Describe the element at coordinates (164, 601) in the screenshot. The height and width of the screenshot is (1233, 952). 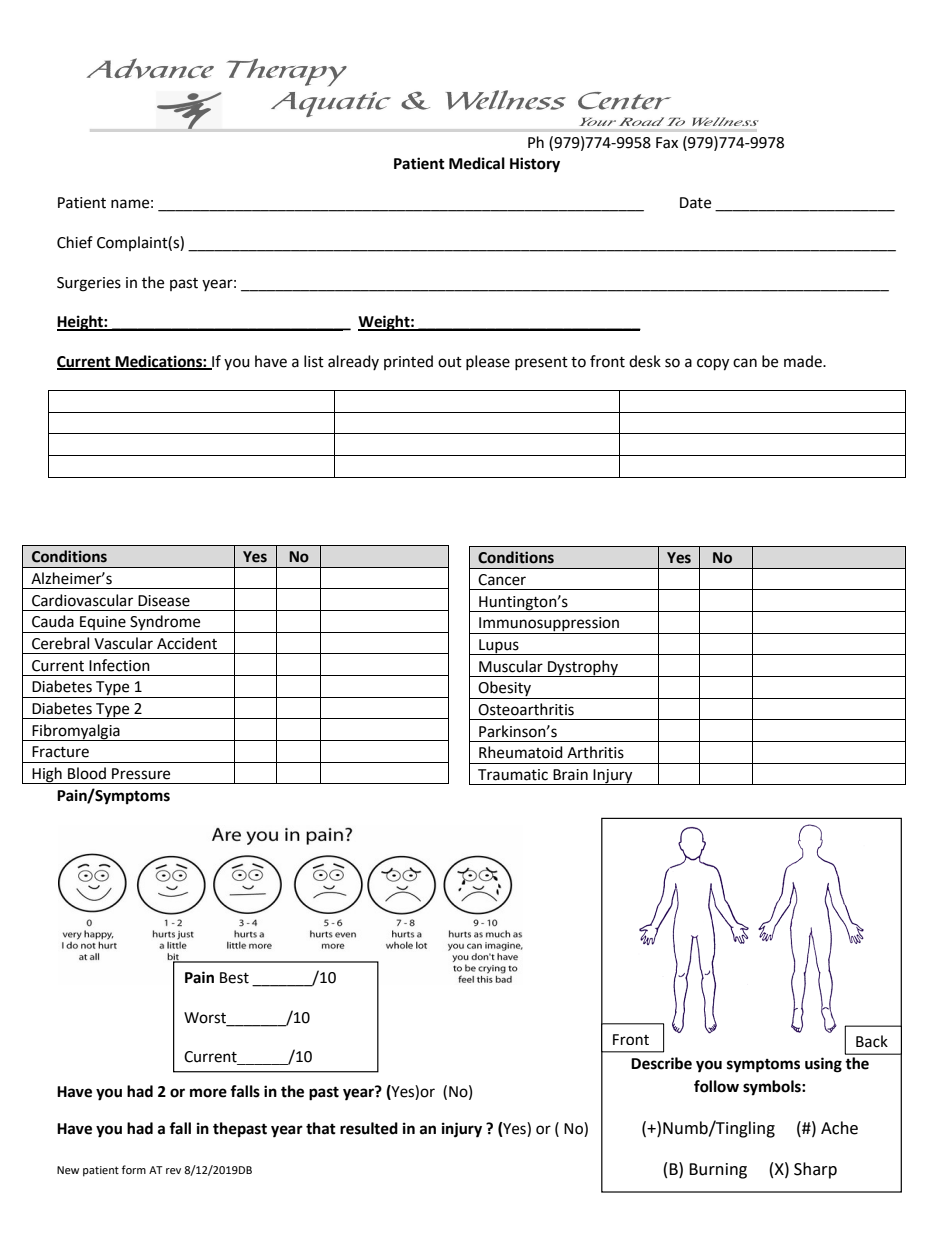
I see `Disease` at that location.
